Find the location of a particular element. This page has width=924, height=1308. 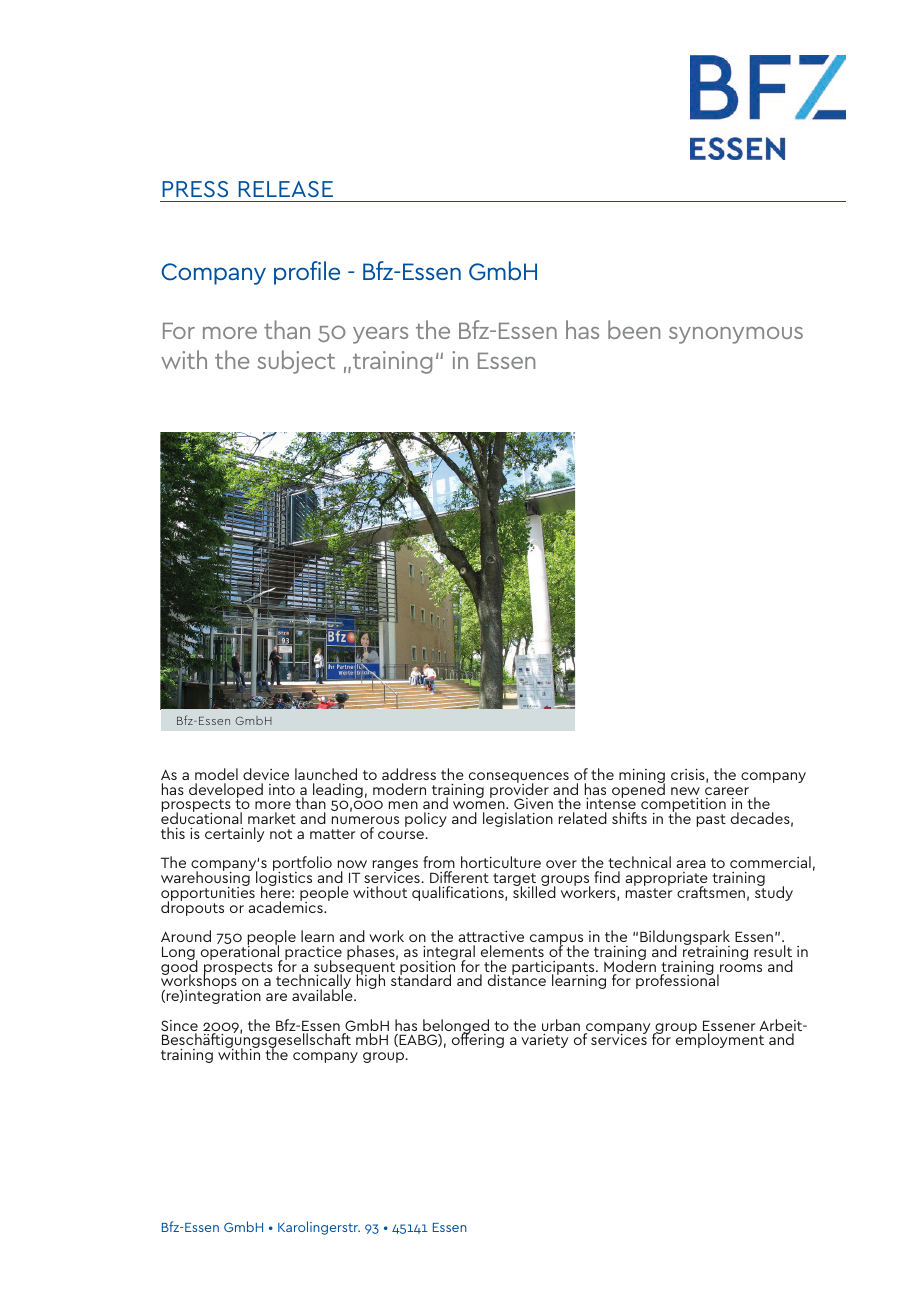

RELEASE is located at coordinates (286, 189).
